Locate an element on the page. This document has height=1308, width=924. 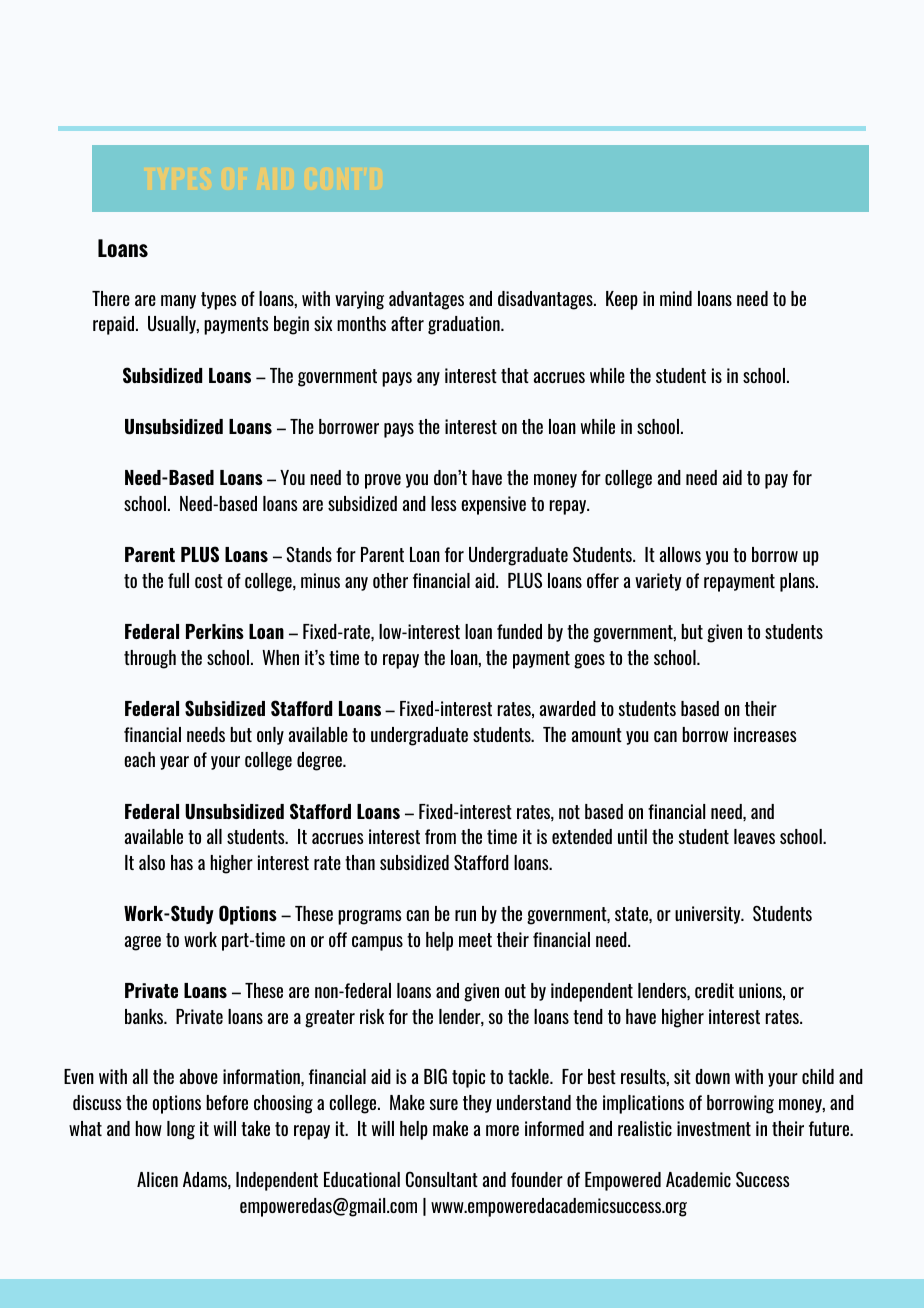
increases is located at coordinates (765, 734).
